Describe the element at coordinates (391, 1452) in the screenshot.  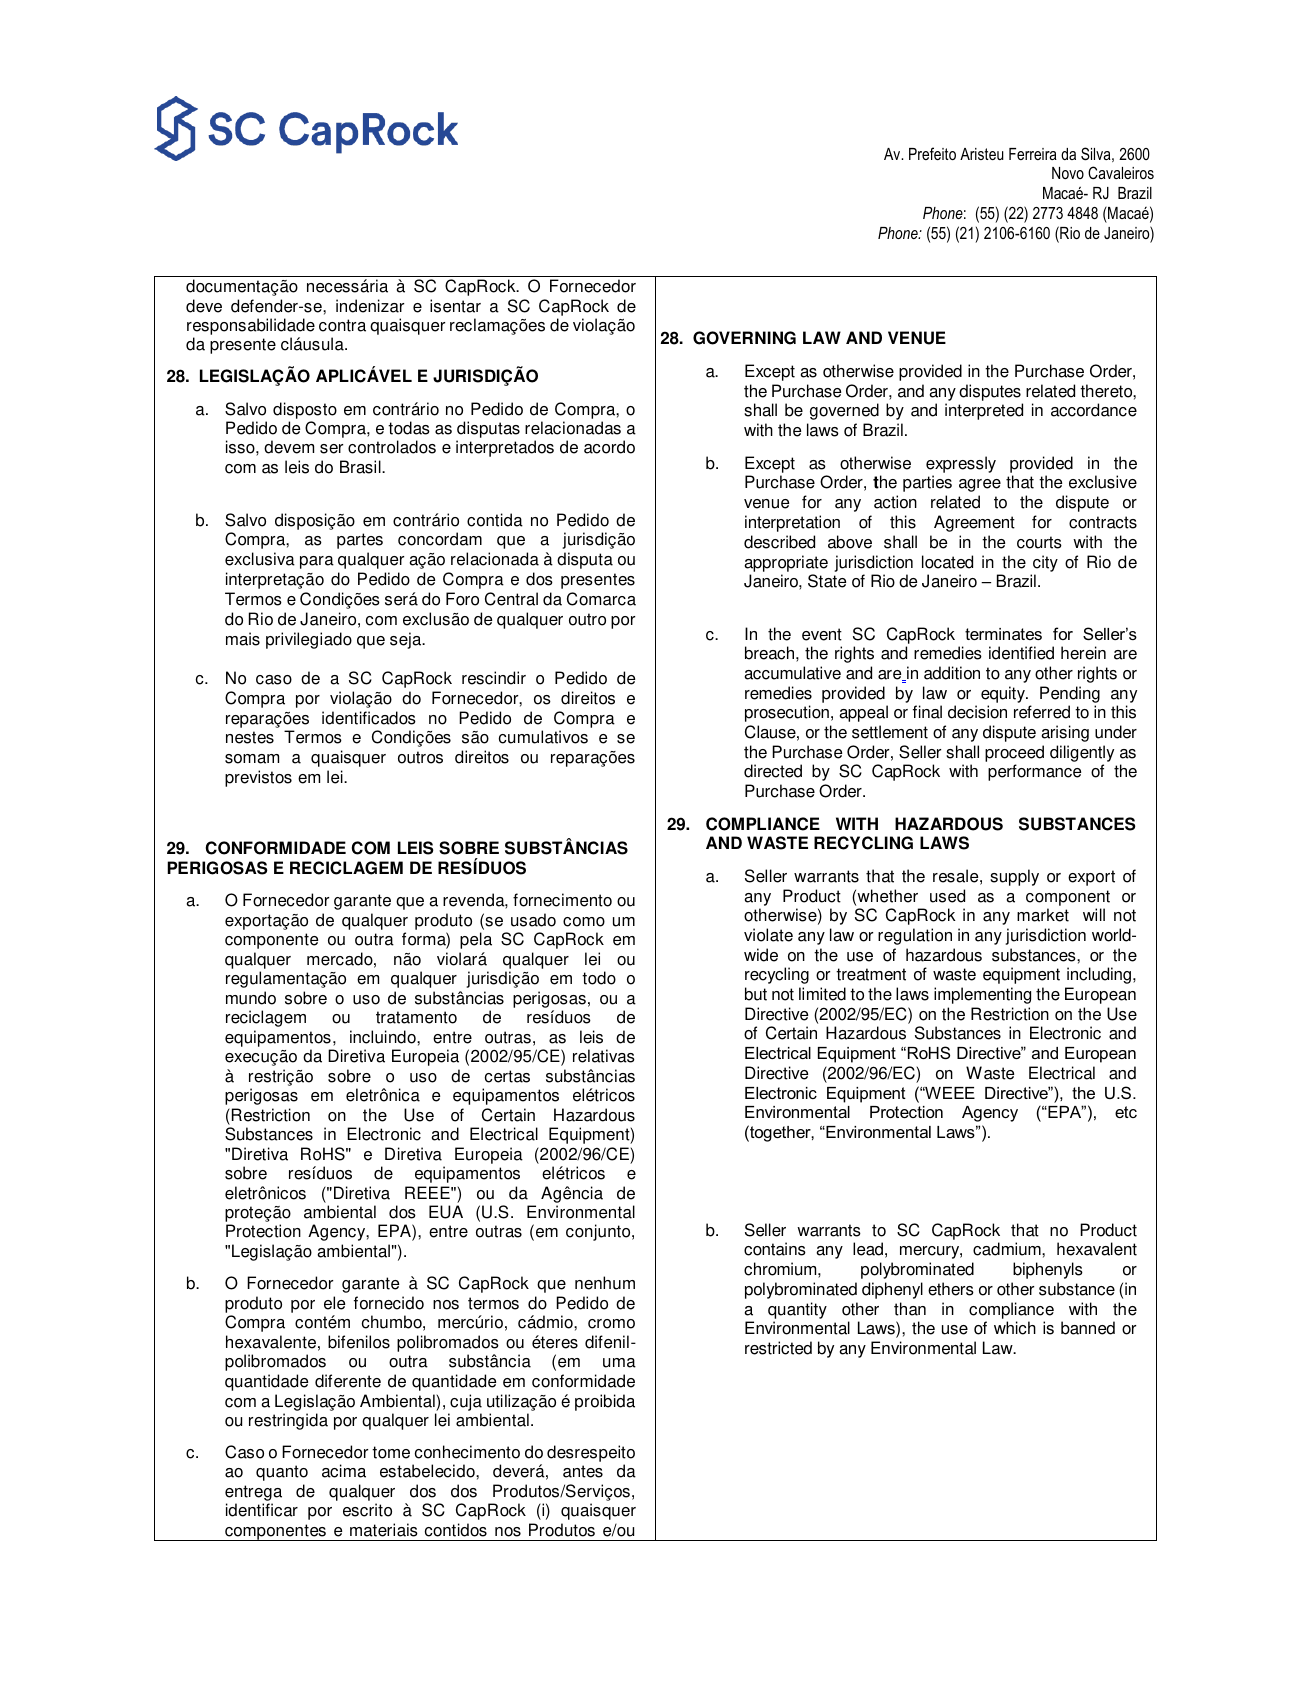
I see `tome` at that location.
